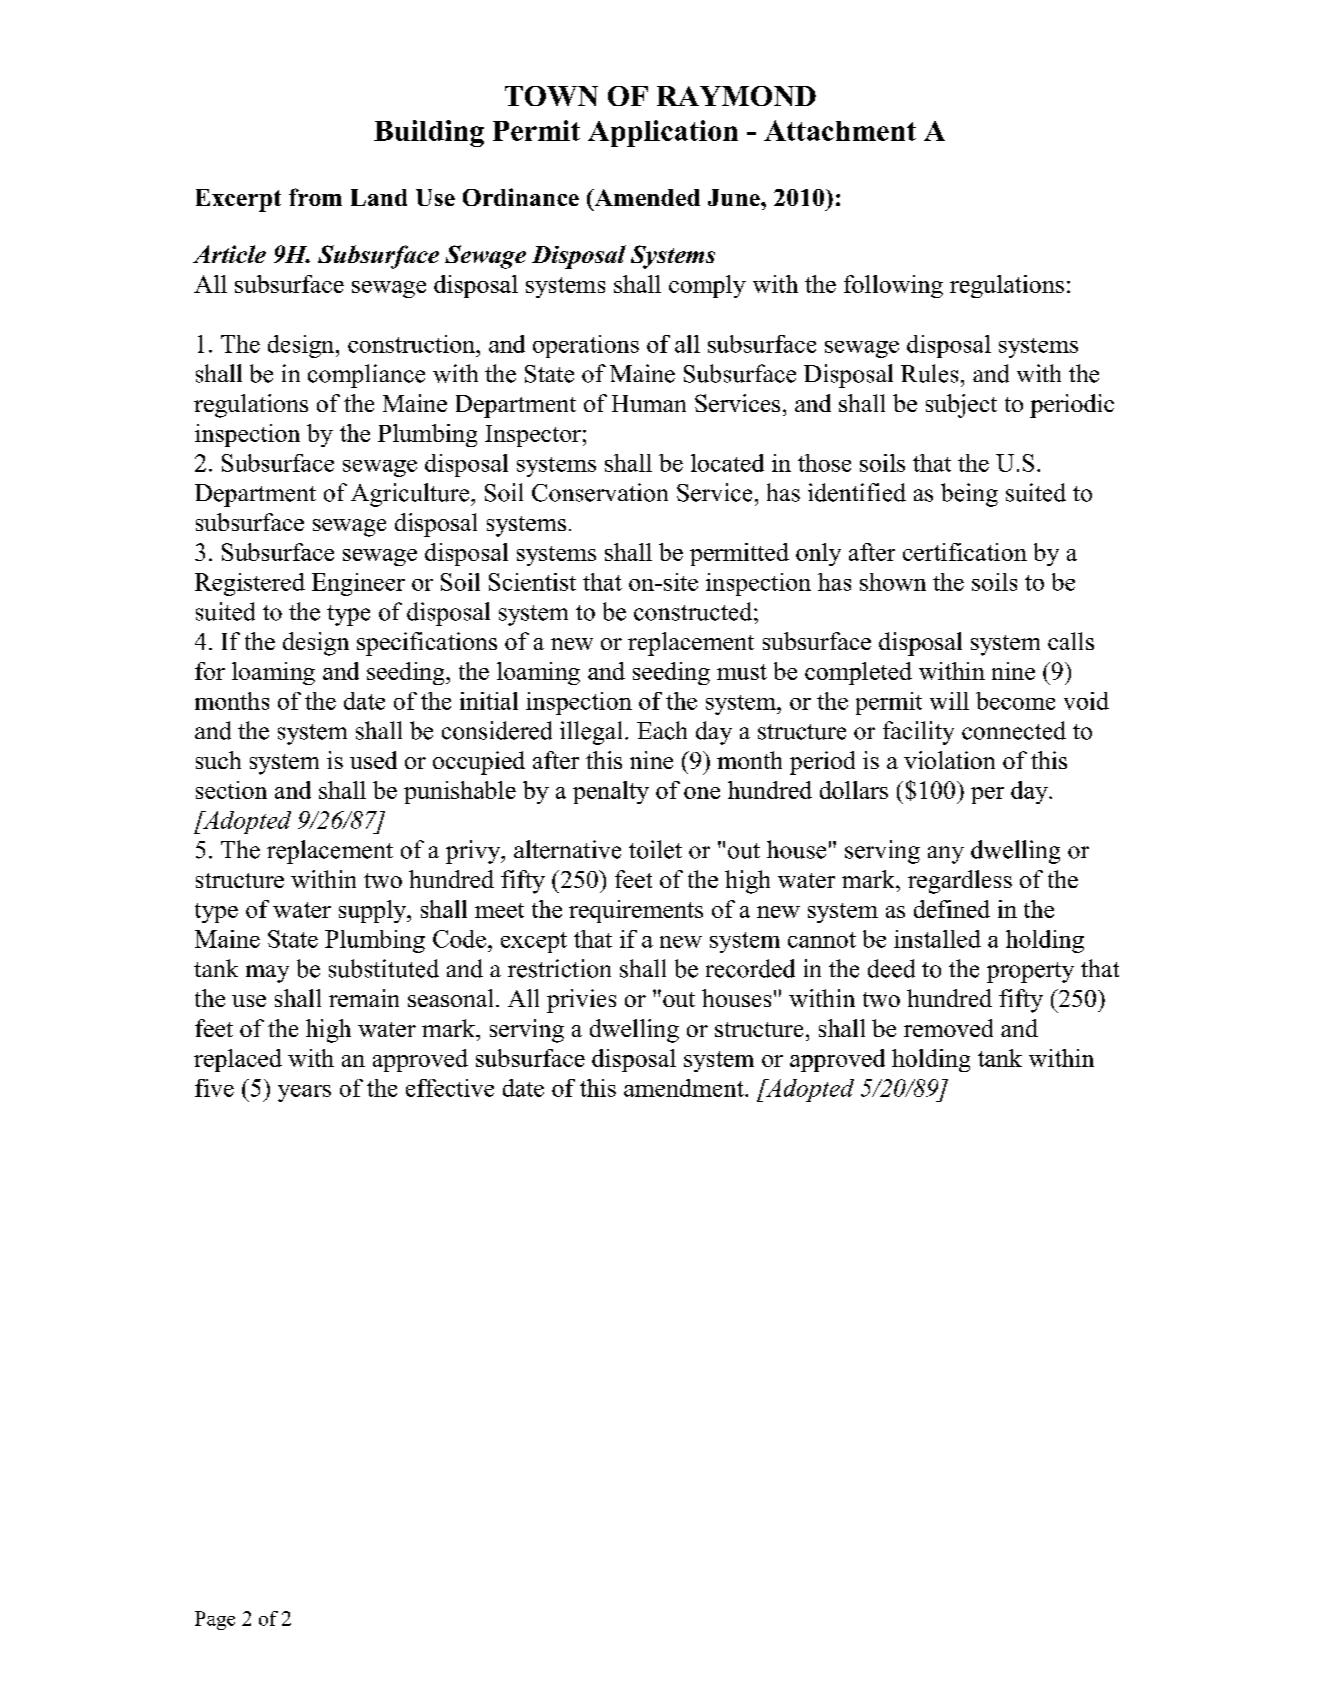 This image has width=1320, height=1708. I want to click on Page, so click(215, 1620).
